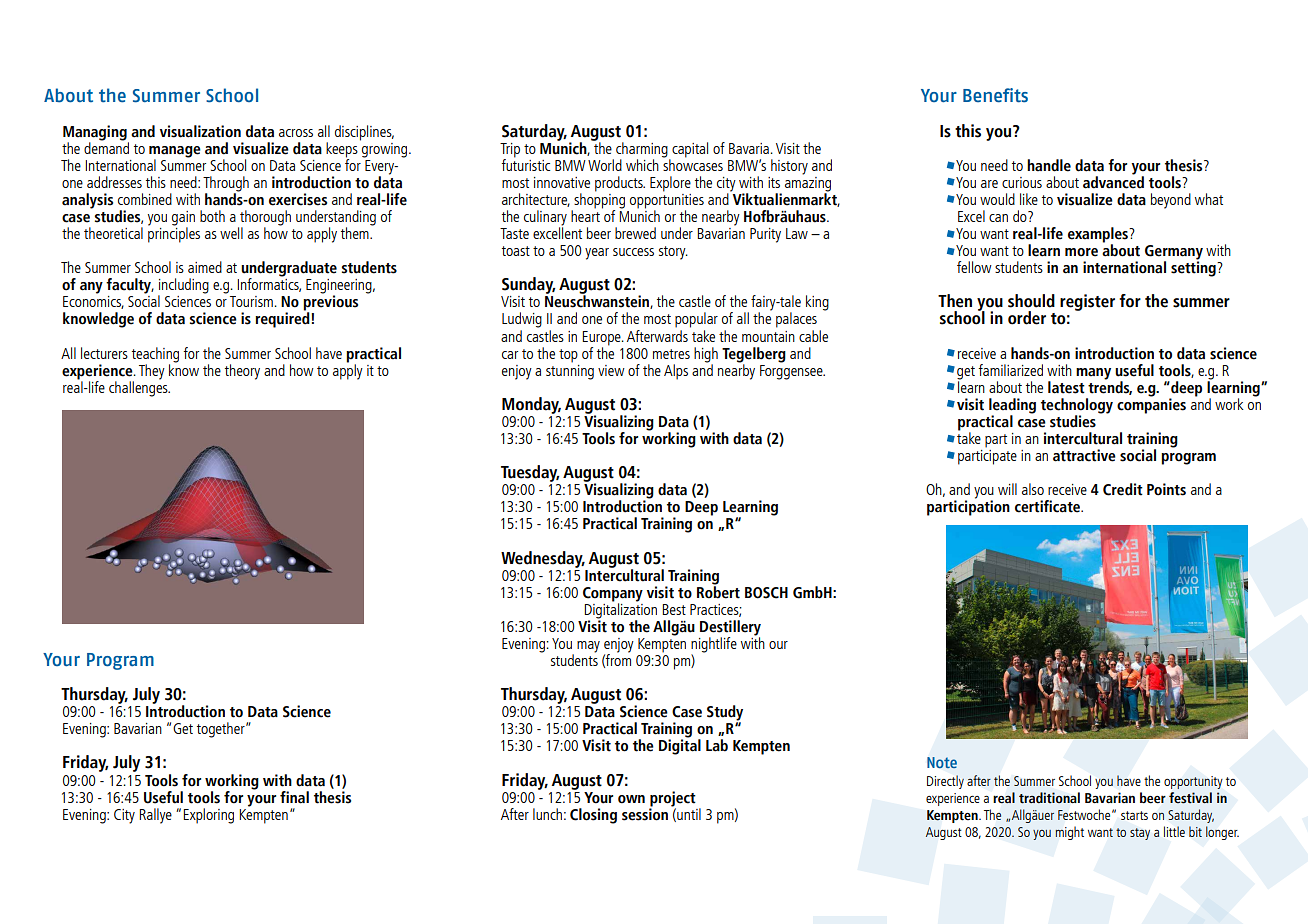 The height and width of the image is (924, 1308). Describe the element at coordinates (645, 813) in the image. I see `session` at that location.
